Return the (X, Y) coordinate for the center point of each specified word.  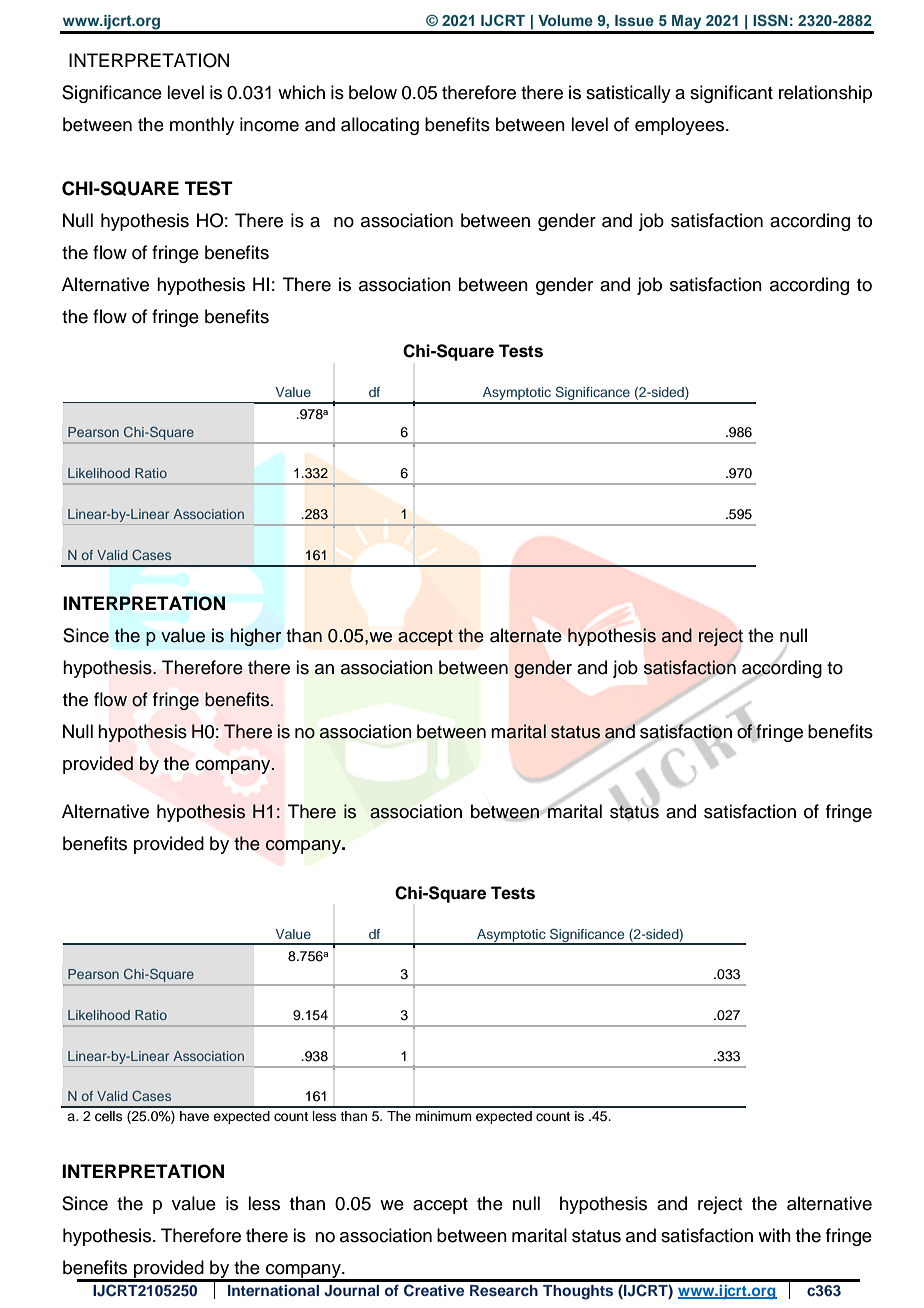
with (774, 1235)
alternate (526, 635)
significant (731, 94)
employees (681, 126)
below (373, 92)
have (194, 1116)
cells (109, 1116)
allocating (380, 126)
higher (255, 637)
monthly (202, 126)
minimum (443, 1116)
